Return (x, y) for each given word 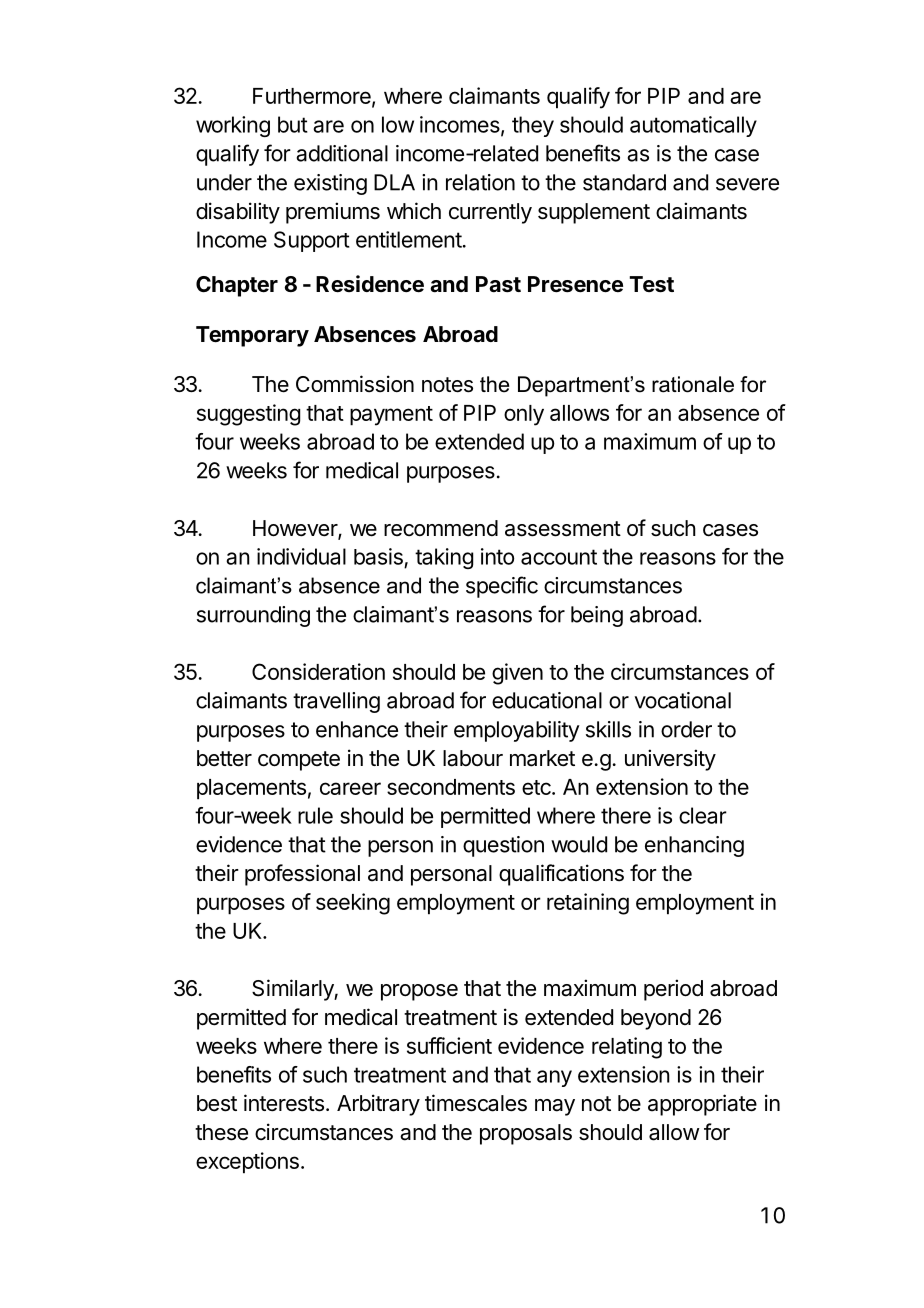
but (293, 124)
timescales (476, 1103)
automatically (693, 126)
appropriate (702, 1105)
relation (480, 182)
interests (284, 1103)
